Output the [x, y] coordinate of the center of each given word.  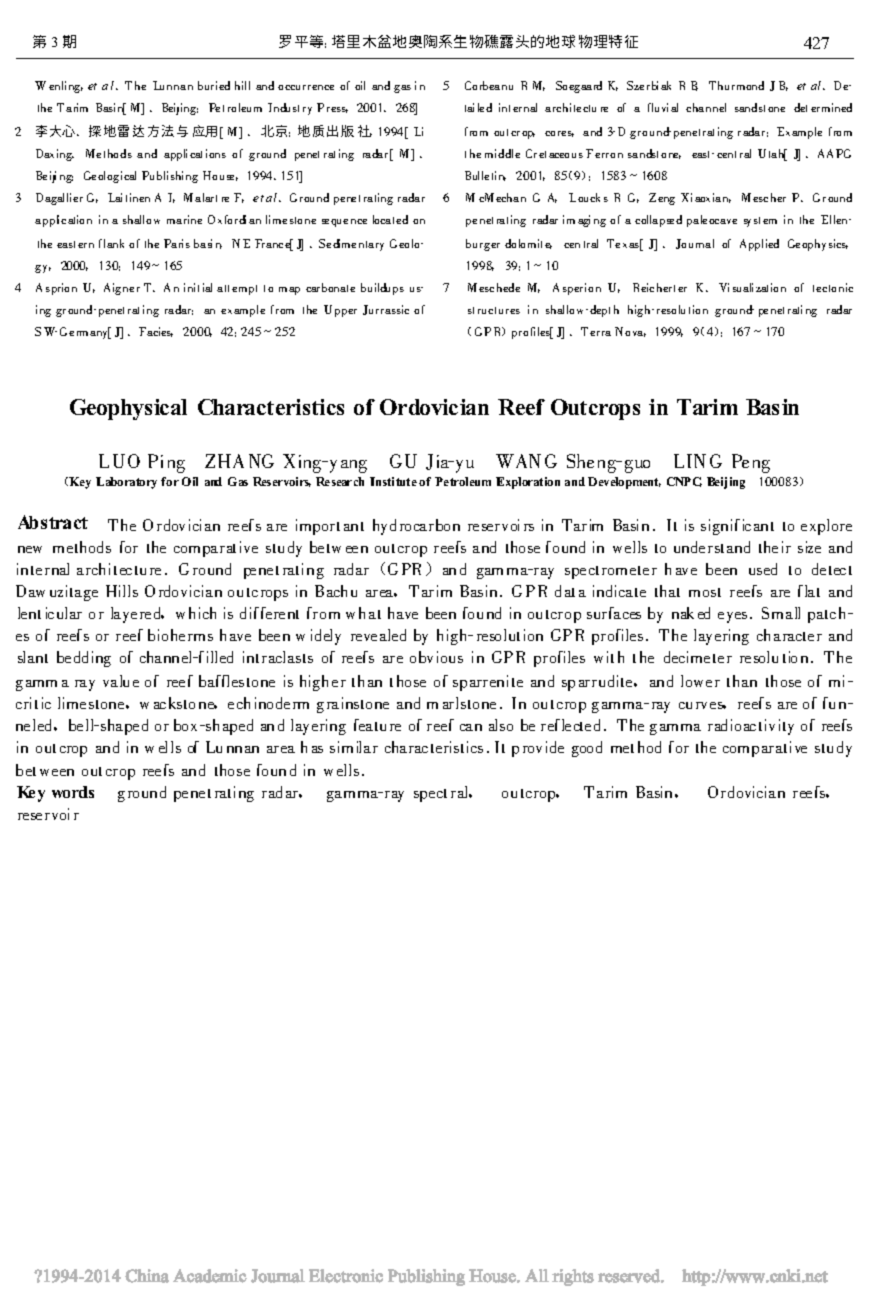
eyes [732, 617]
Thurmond [736, 85]
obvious [436, 657]
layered [137, 615]
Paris [177, 243]
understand [712, 547]
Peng [751, 463]
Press [332, 108]
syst [752, 222]
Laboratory [126, 483]
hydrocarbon [416, 527]
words [73, 792]
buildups [382, 289]
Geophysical [128, 409]
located [390, 219]
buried [214, 85]
